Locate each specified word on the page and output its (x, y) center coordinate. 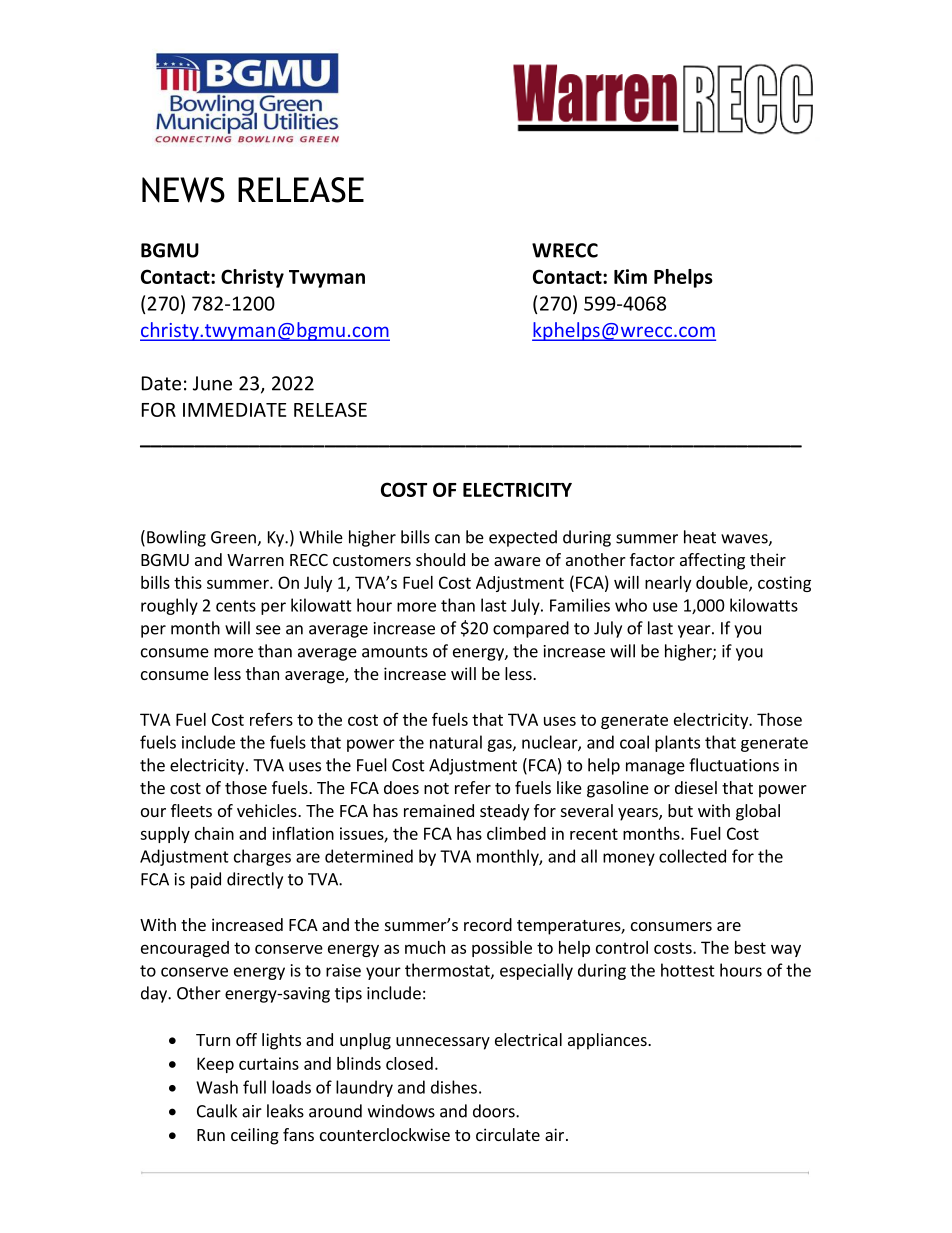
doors (495, 1111)
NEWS (183, 190)
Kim (630, 276)
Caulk (217, 1111)
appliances (608, 1041)
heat (700, 537)
